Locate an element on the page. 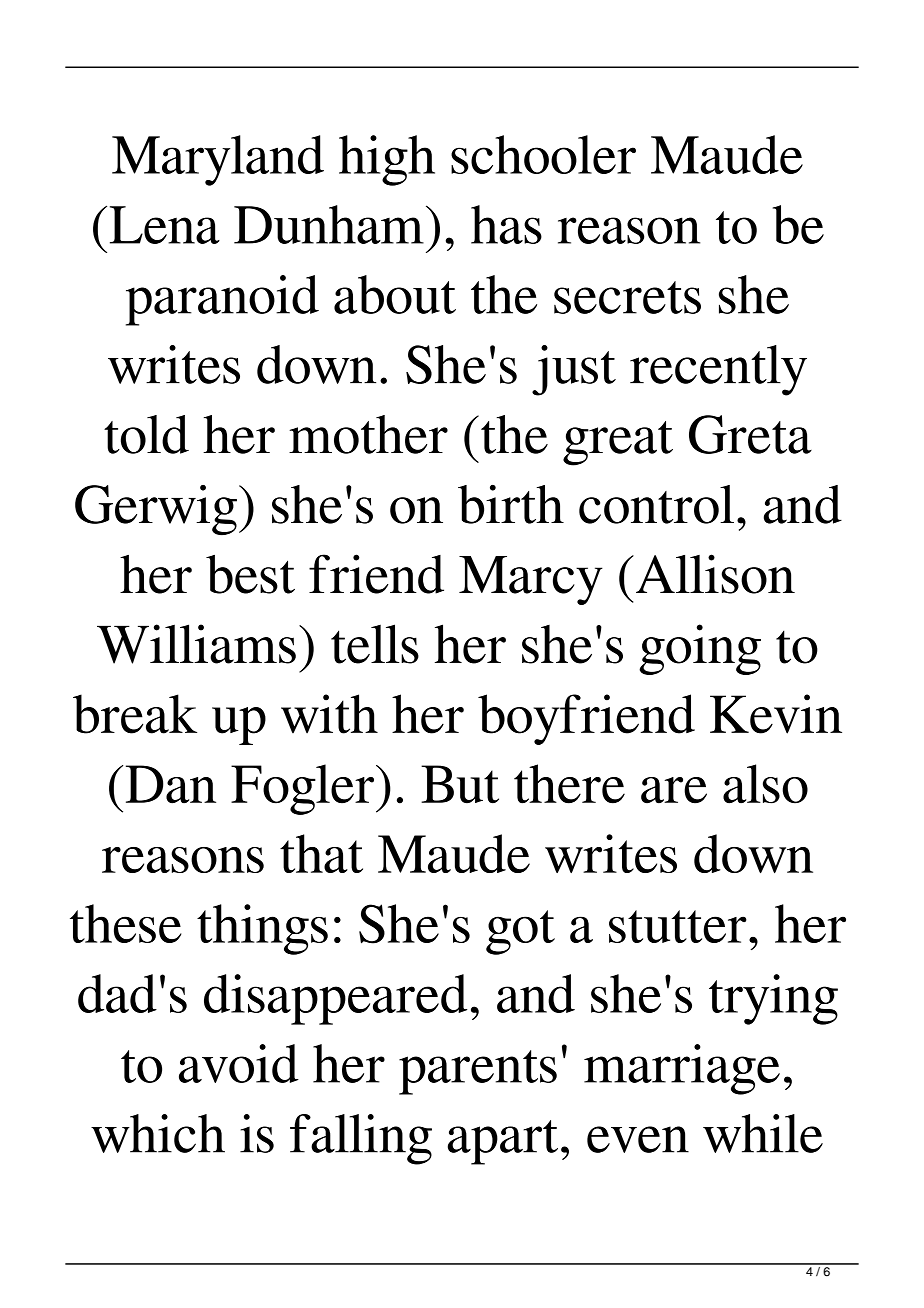 The image size is (924, 1308). Maryland is located at coordinates (218, 160).
